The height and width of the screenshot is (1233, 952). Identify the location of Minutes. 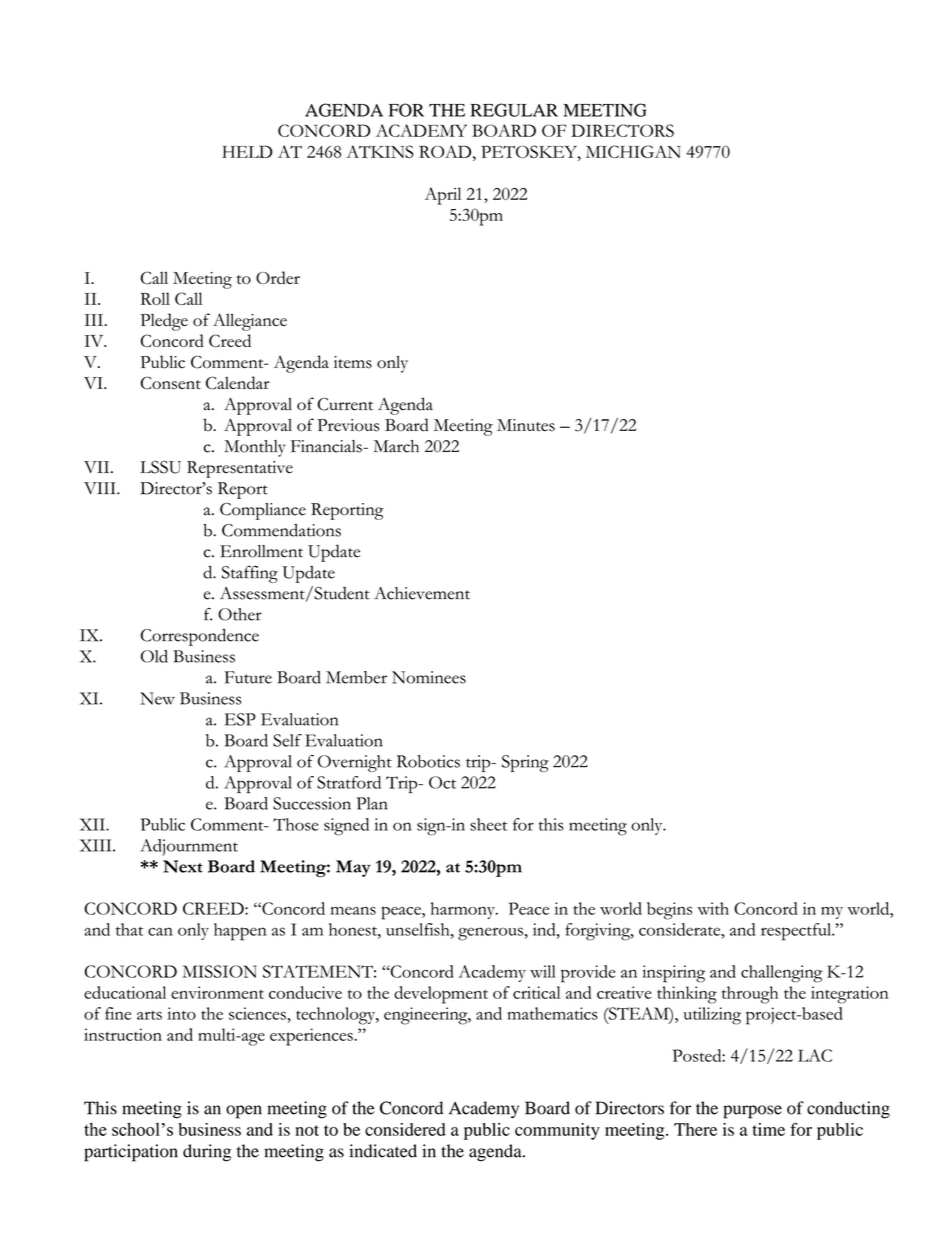
(526, 425).
